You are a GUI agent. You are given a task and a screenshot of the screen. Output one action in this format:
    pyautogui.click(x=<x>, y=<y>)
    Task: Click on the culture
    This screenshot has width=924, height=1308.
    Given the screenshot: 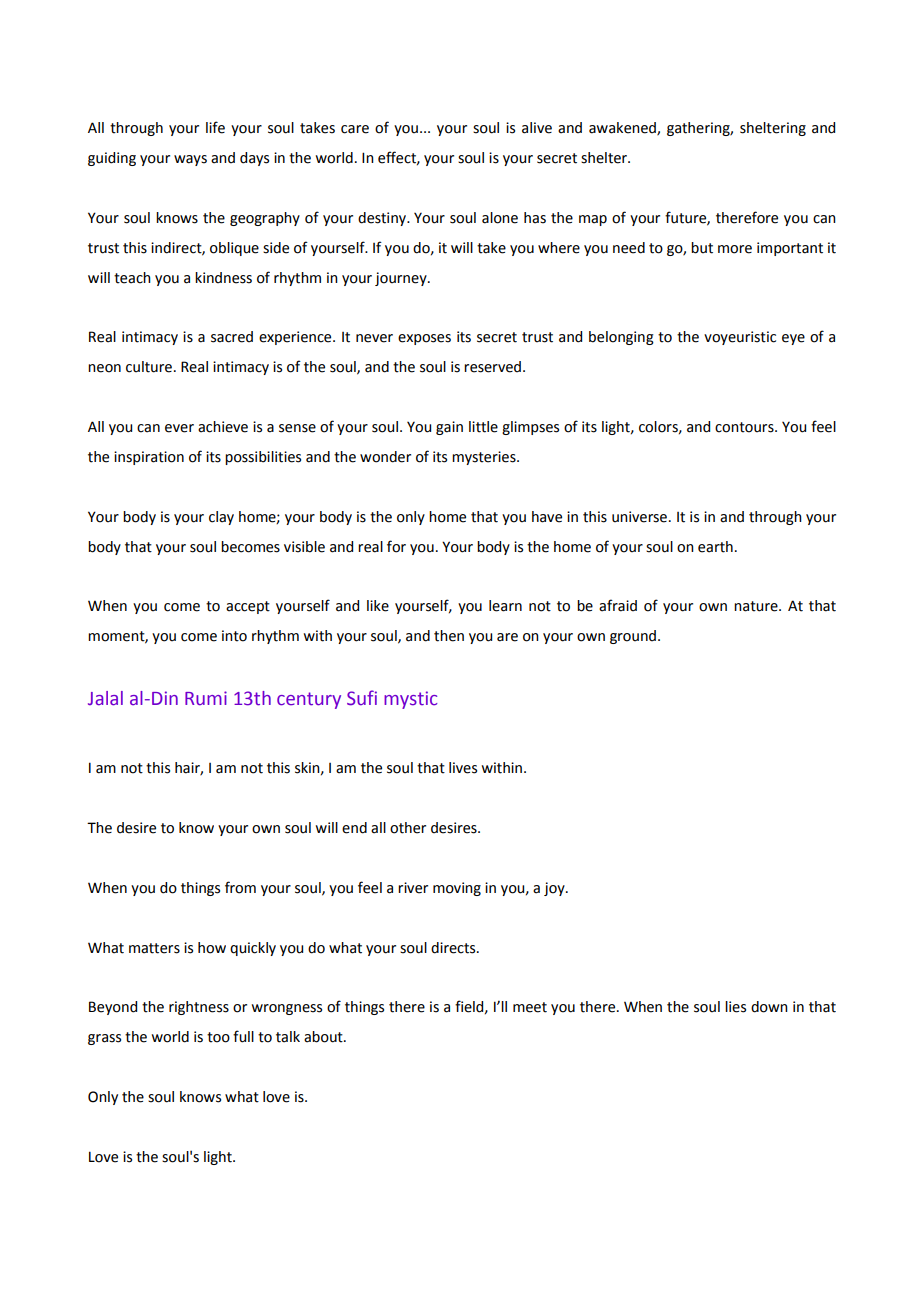 What is the action you would take?
    pyautogui.click(x=149, y=367)
